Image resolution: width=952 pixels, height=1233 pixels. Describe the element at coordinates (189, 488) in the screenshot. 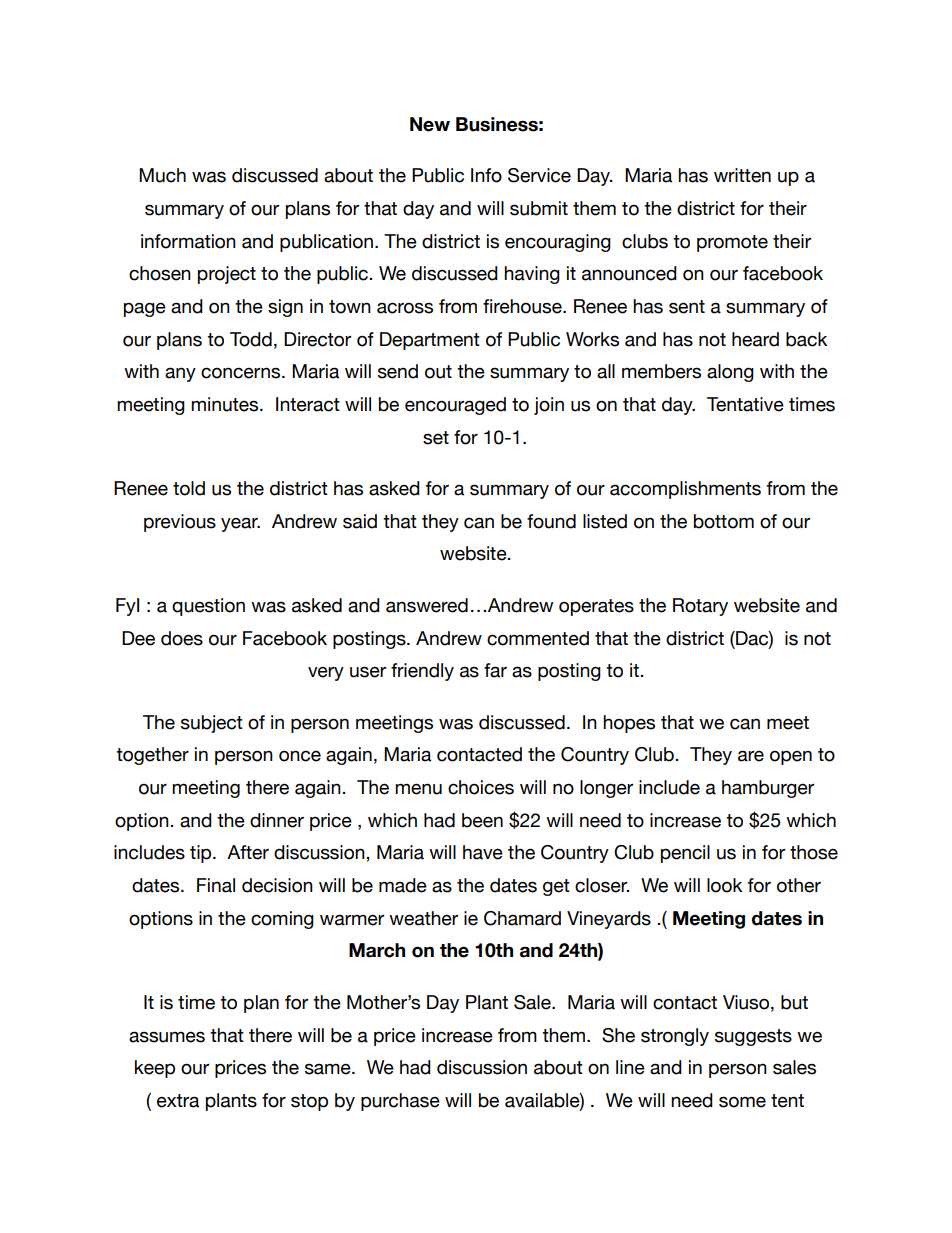

I see `told` at that location.
